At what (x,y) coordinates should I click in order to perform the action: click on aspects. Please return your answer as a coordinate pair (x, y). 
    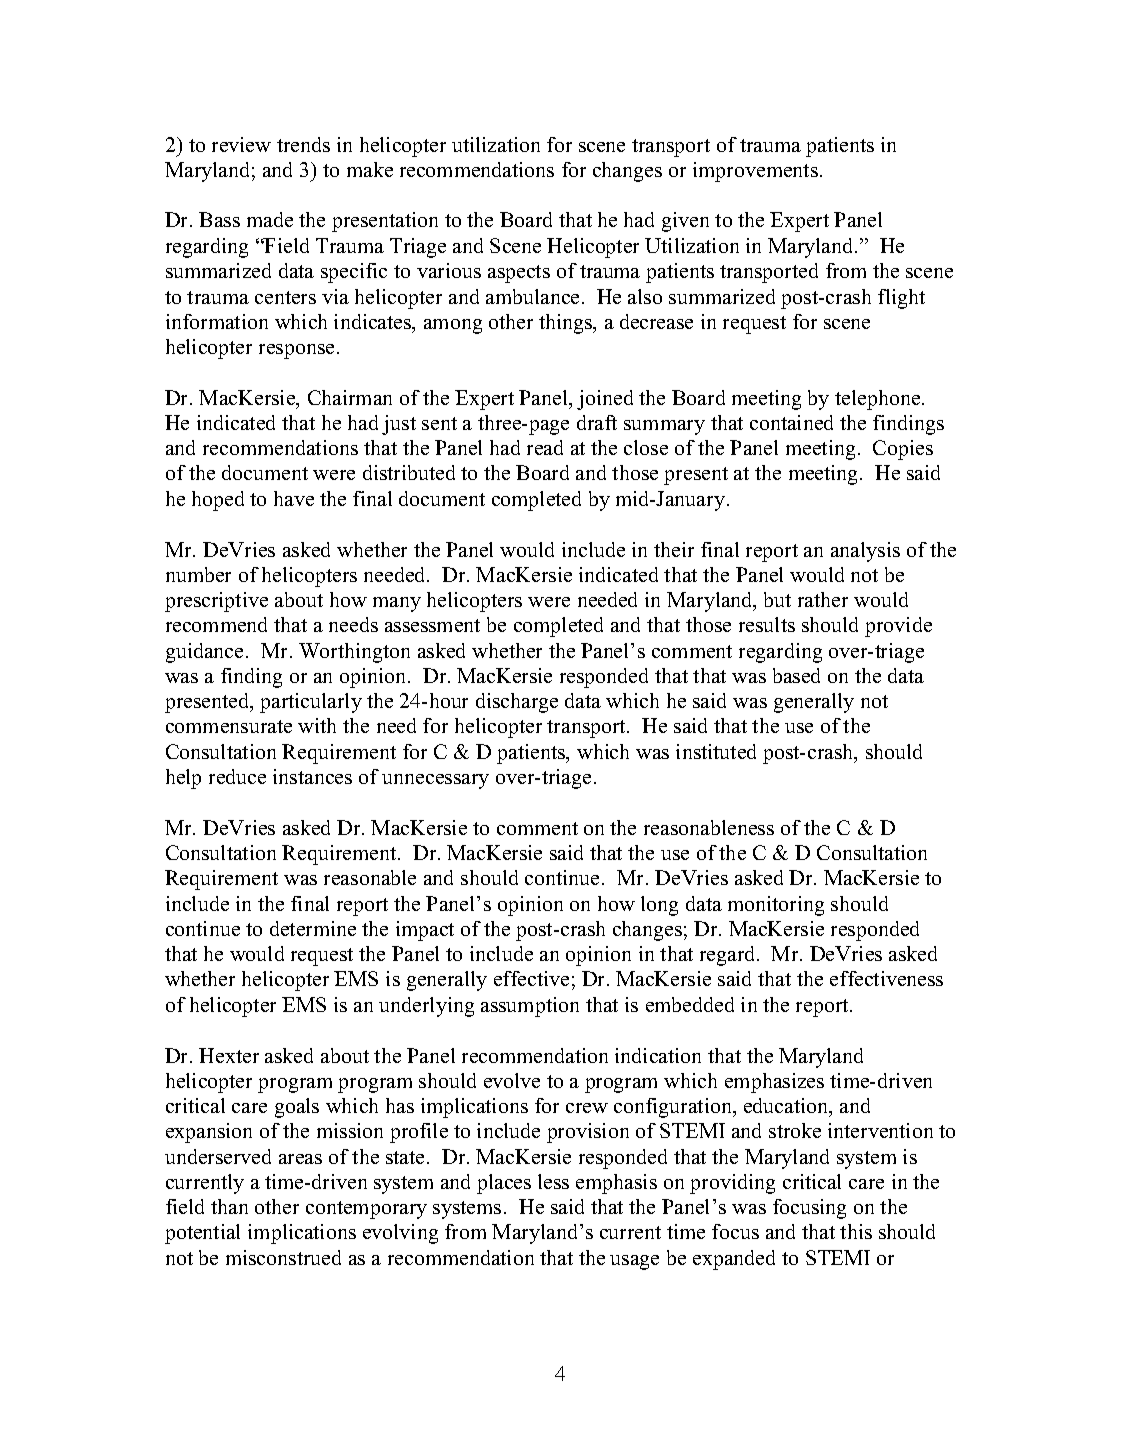
    Looking at the image, I should click on (519, 274).
